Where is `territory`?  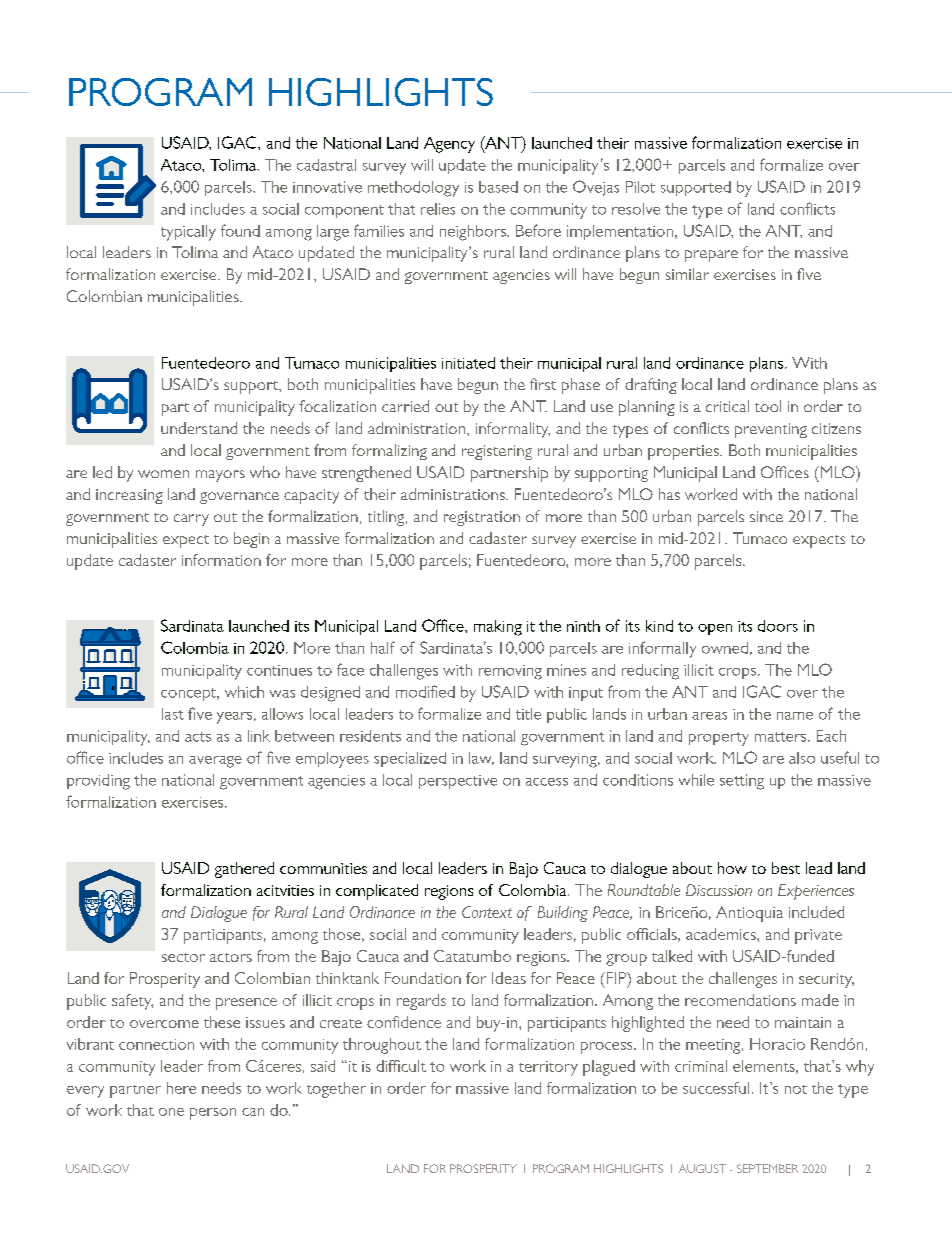 territory is located at coordinates (548, 1068).
